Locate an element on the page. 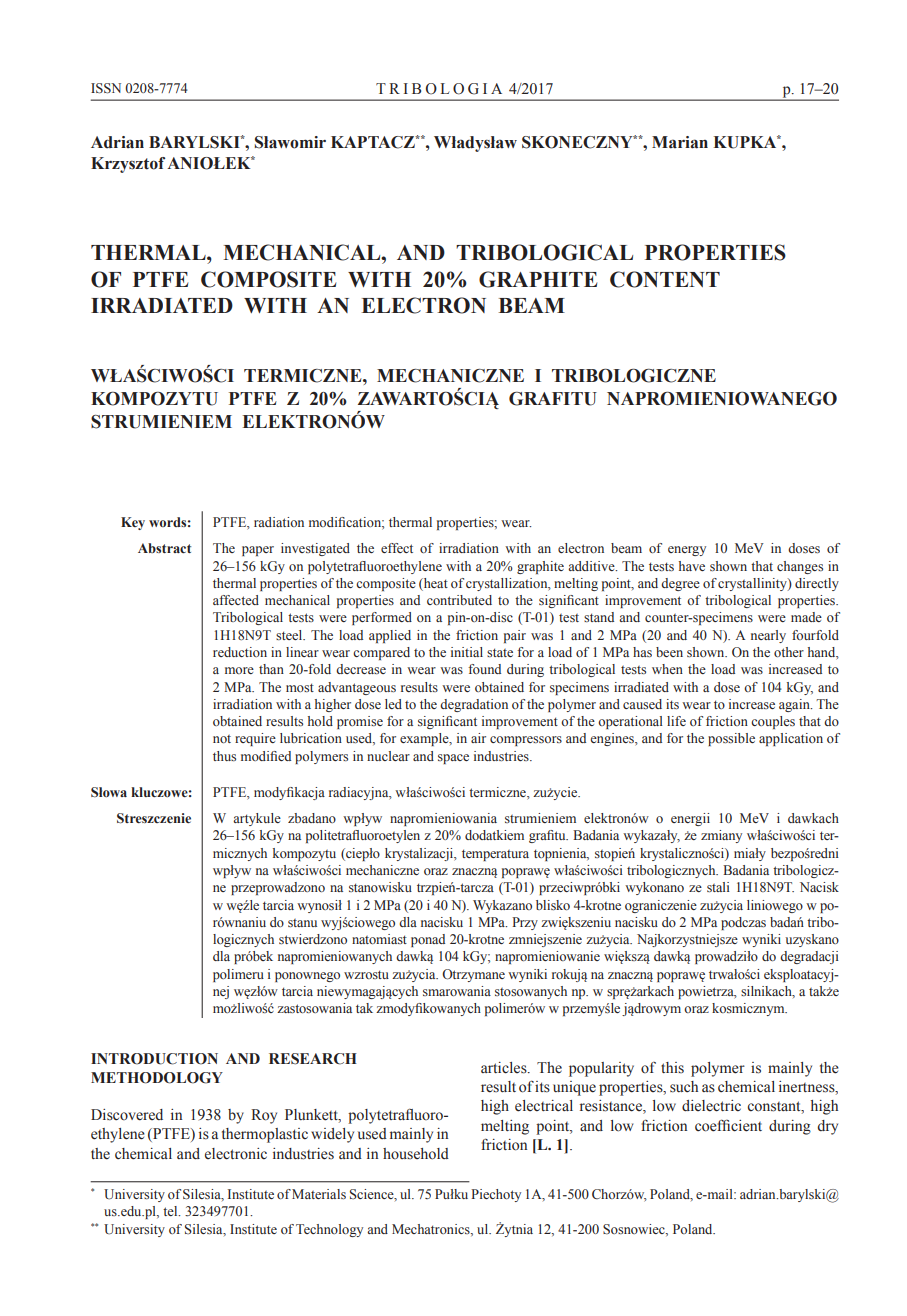  Krzysztof is located at coordinates (128, 165).
